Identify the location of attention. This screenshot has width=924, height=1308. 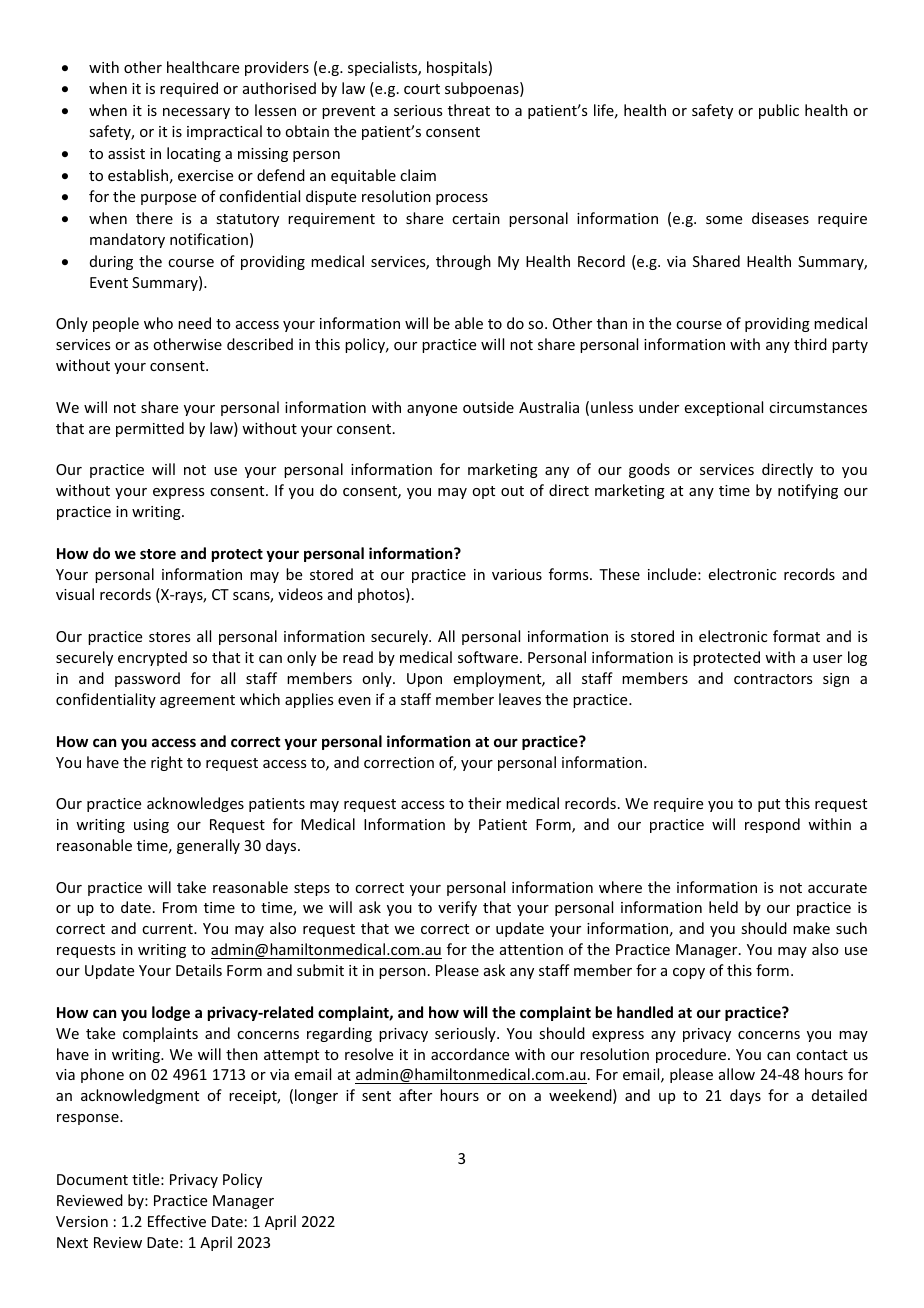
(531, 949).
